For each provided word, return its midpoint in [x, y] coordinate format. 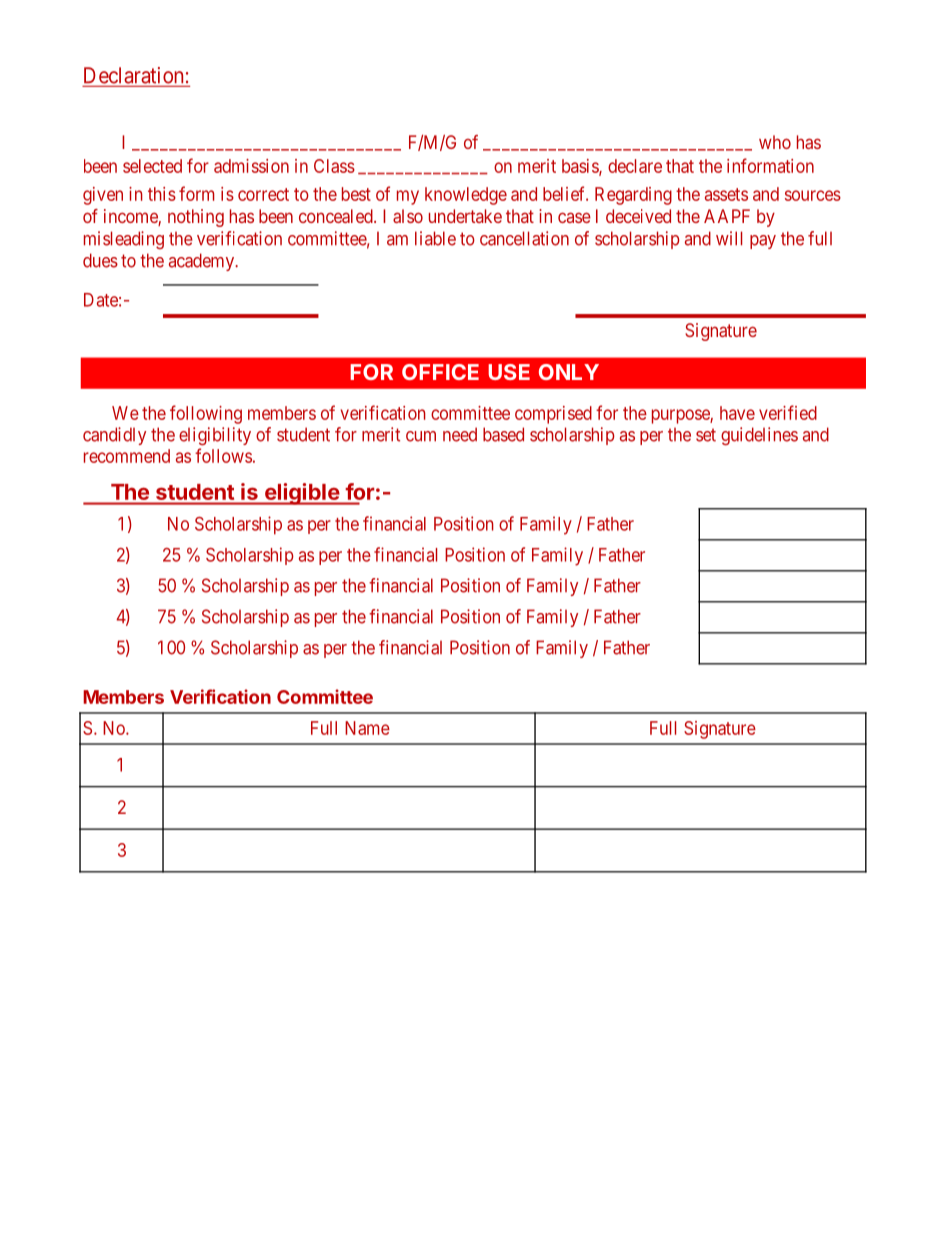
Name [367, 728]
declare [635, 166]
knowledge [466, 196]
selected [152, 166]
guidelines [759, 436]
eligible [301, 494]
